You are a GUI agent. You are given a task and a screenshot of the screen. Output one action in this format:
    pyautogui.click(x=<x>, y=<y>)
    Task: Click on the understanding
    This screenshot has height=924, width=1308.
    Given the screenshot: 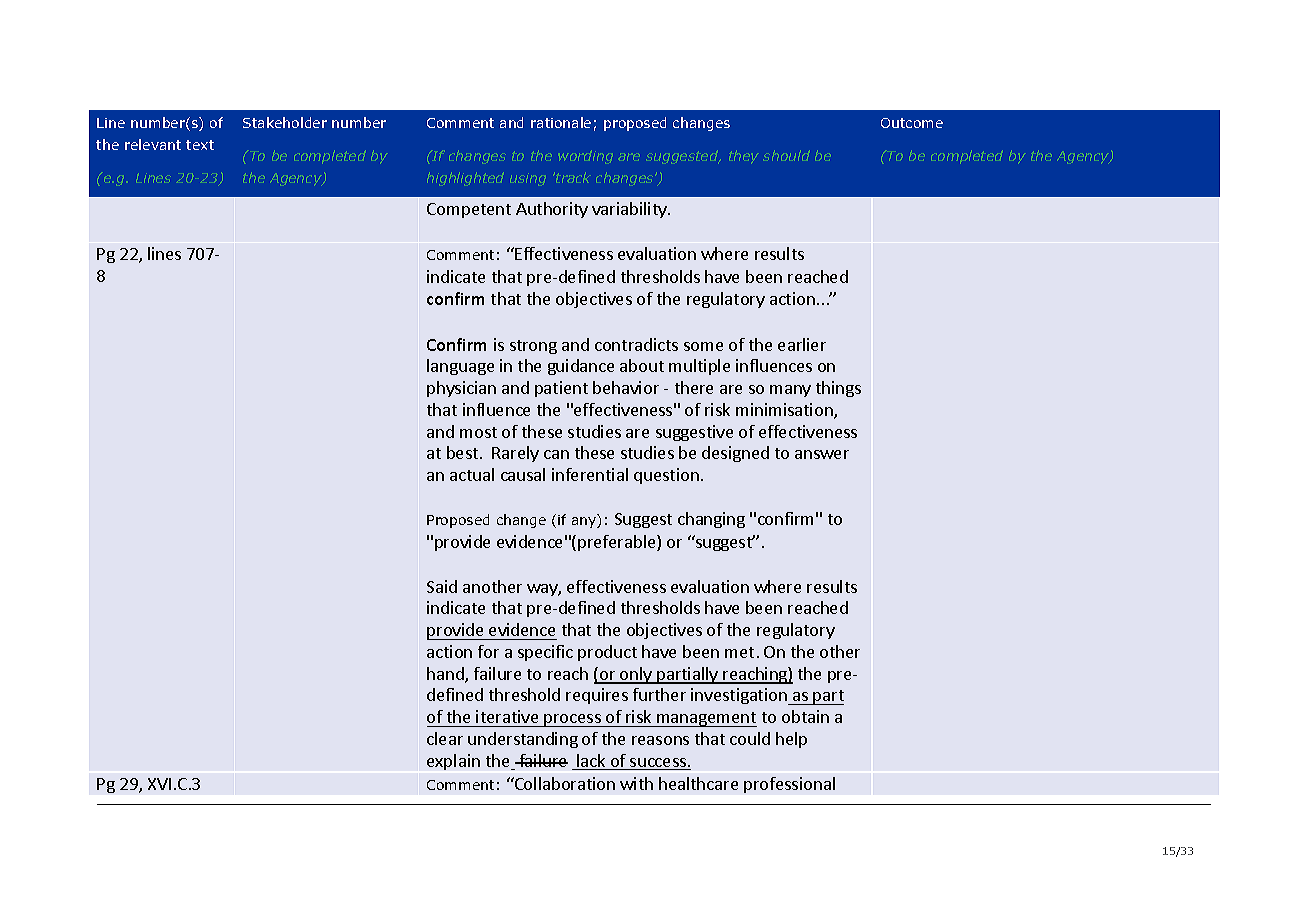 What is the action you would take?
    pyautogui.click(x=523, y=740)
